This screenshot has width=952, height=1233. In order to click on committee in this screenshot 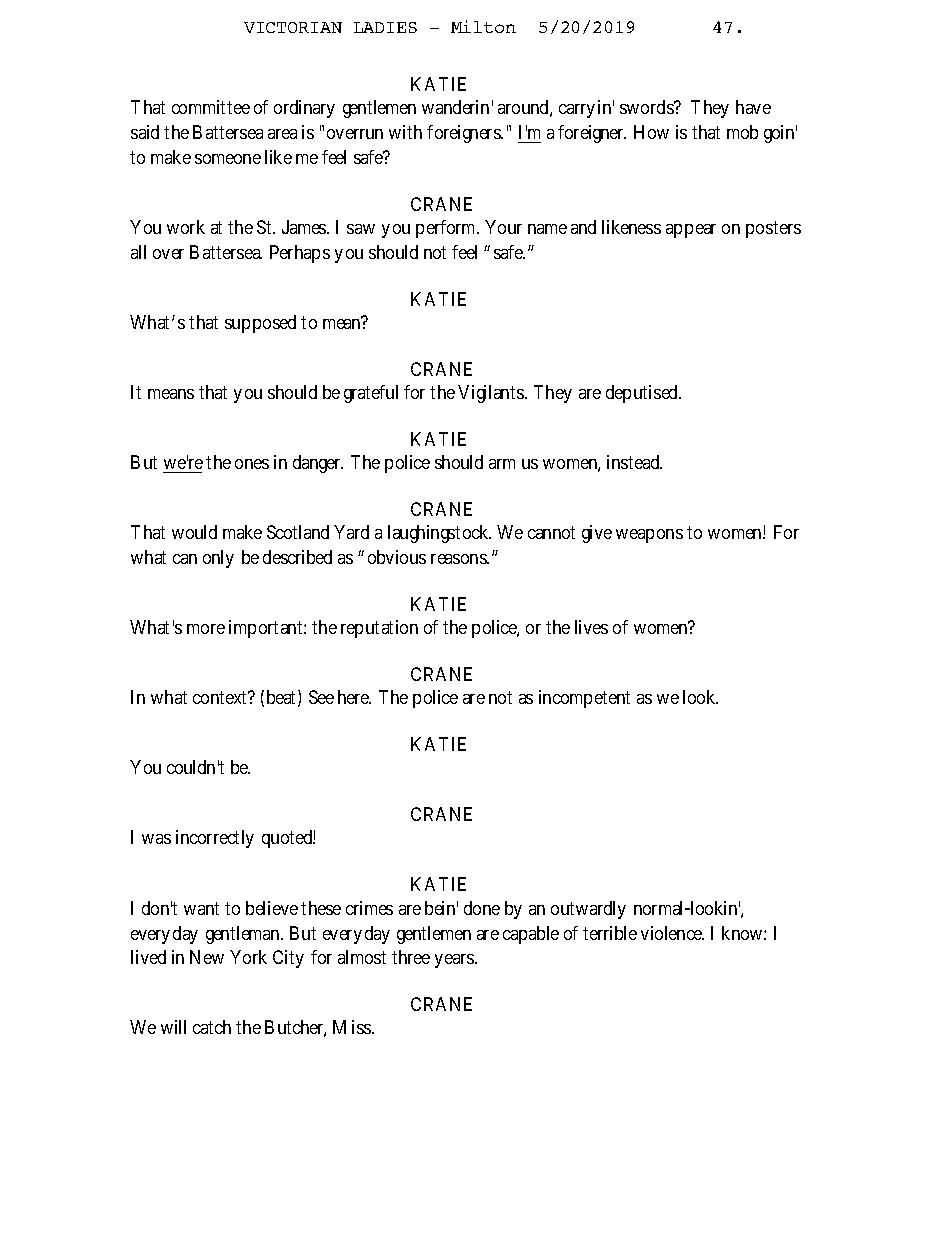, I will do `click(211, 107)`.
